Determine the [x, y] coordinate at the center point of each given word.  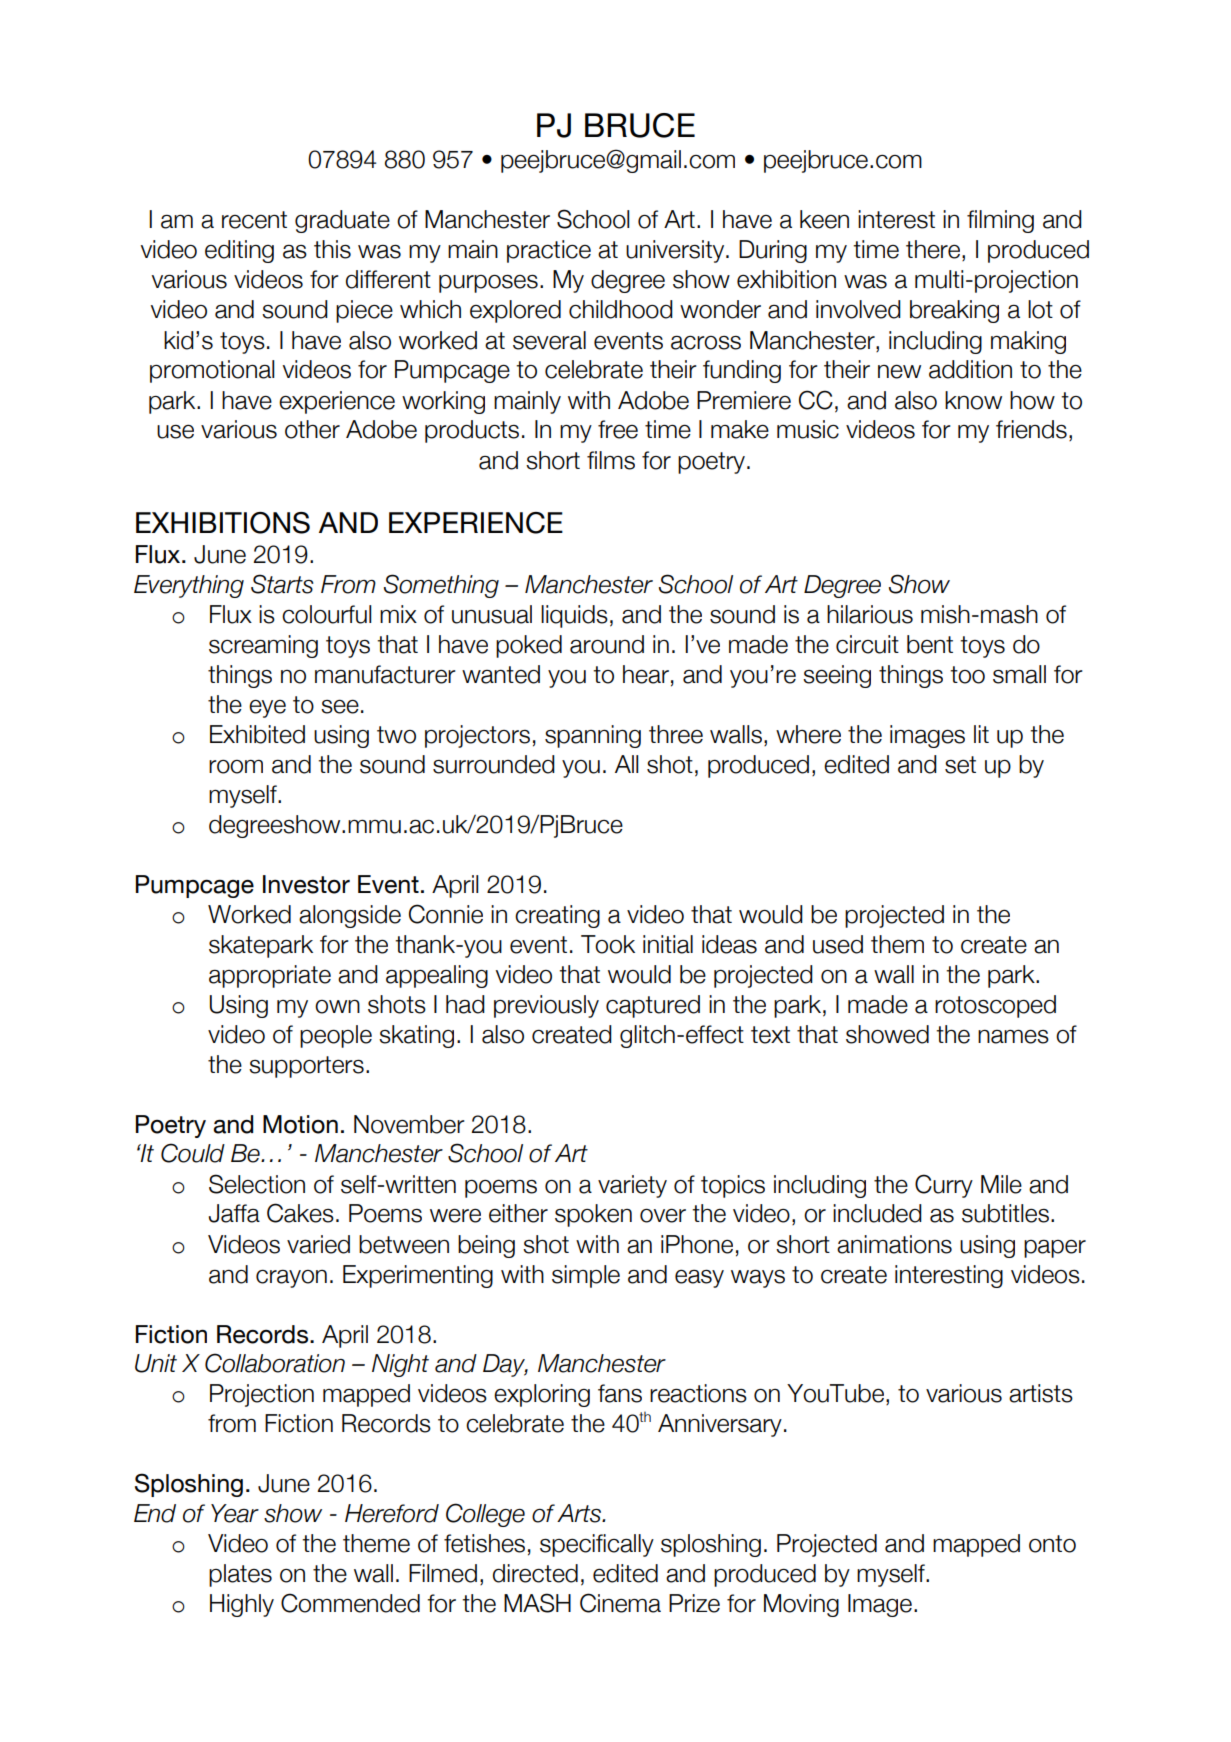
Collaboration [275, 1363]
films [611, 460]
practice [549, 251]
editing [239, 251]
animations [894, 1244]
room [236, 767]
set [960, 765]
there [933, 249]
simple [586, 1276]
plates [240, 1575]
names [1013, 1036]
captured [653, 1006]
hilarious [870, 614]
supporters [306, 1067]
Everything [189, 586]
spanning [593, 736]
